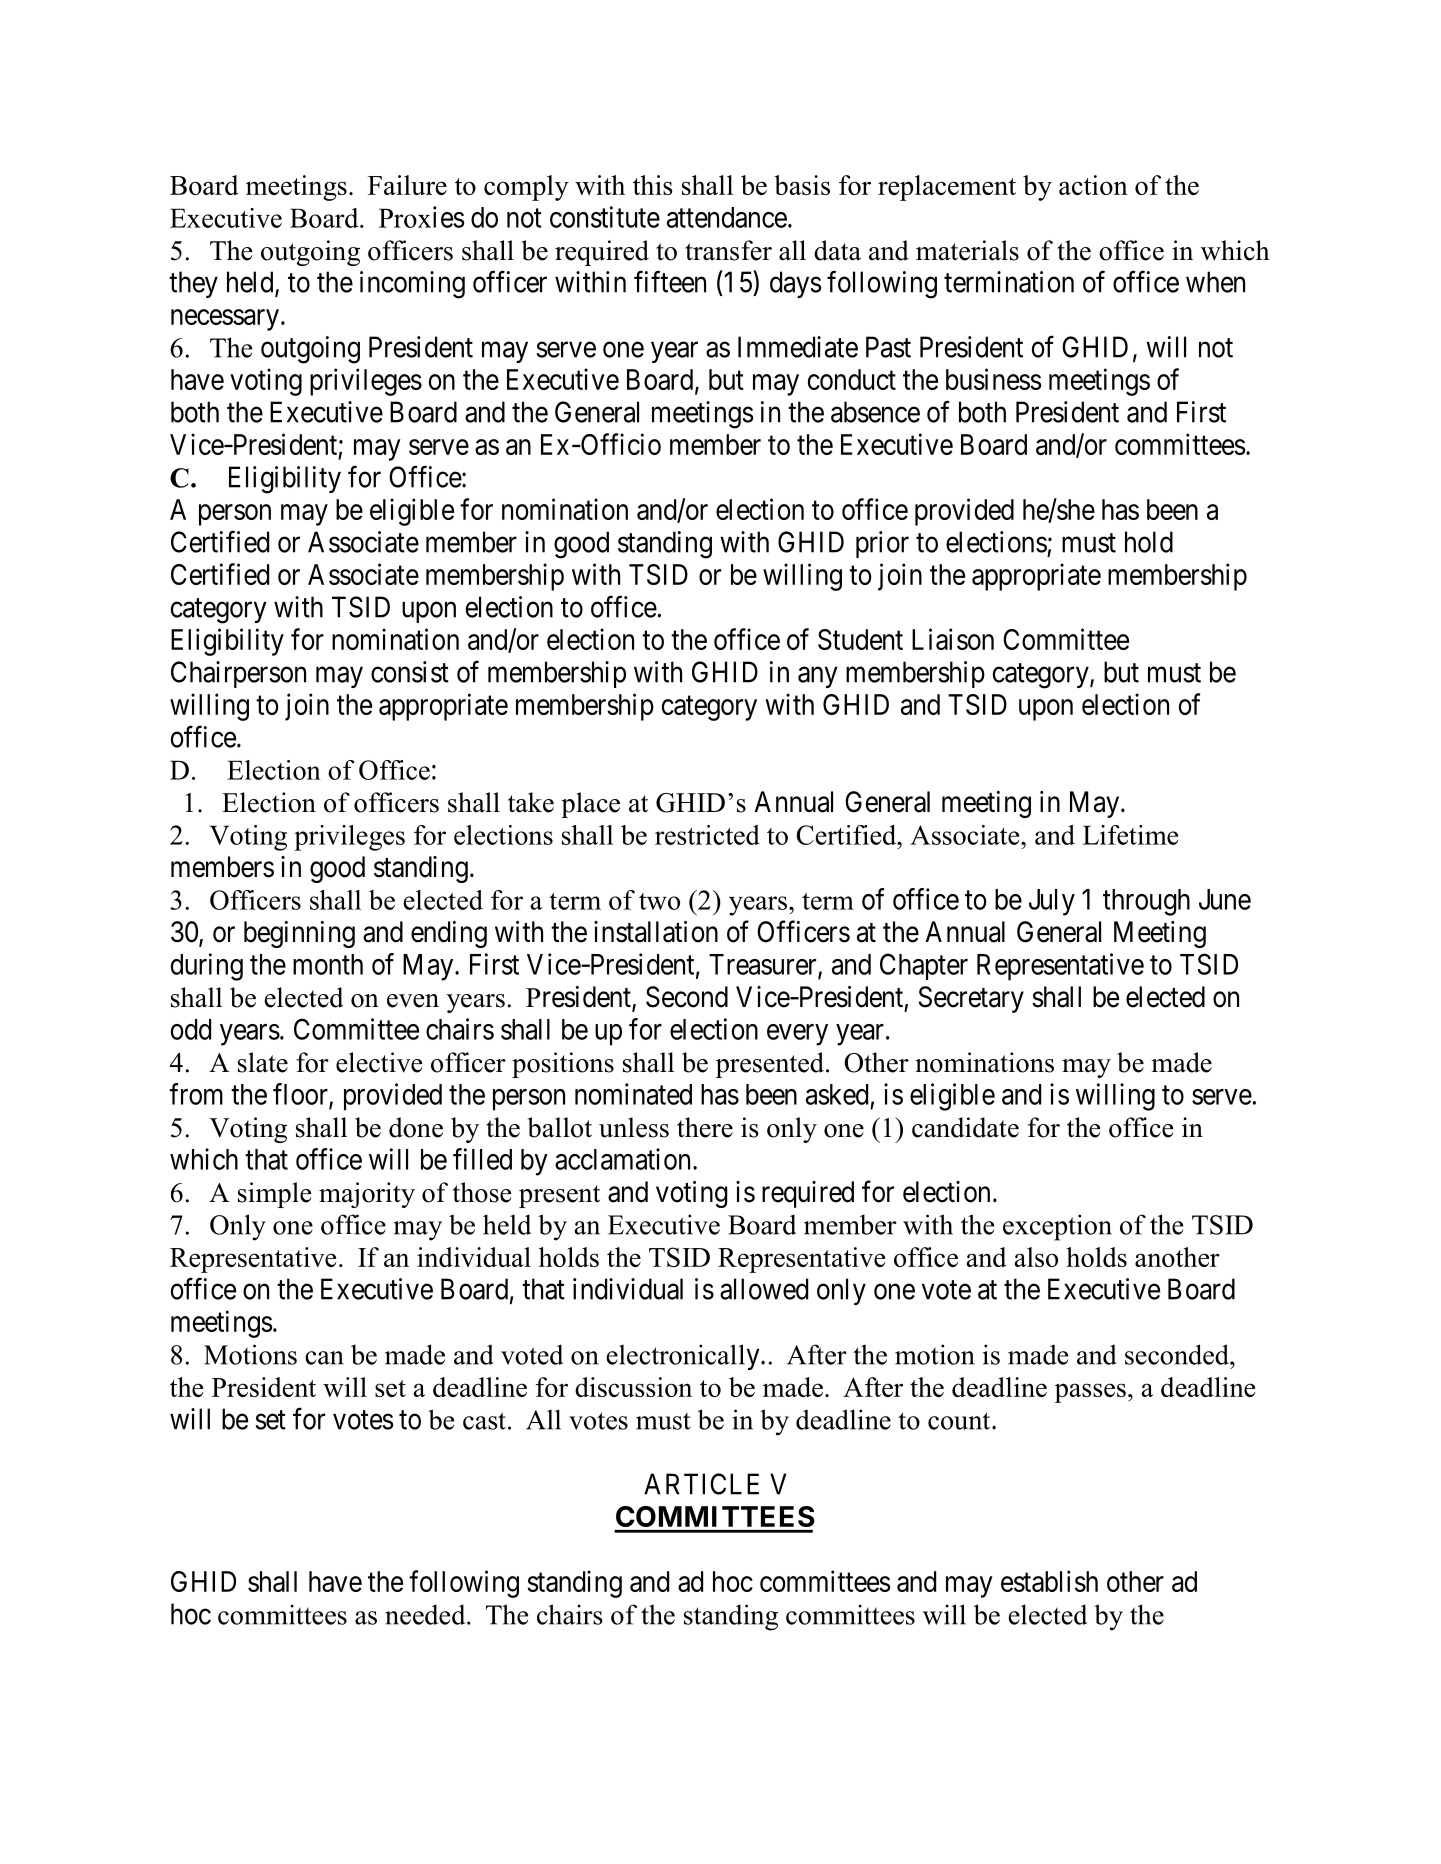 This screenshot has width=1441, height=1864. I want to click on action, so click(1093, 185).
